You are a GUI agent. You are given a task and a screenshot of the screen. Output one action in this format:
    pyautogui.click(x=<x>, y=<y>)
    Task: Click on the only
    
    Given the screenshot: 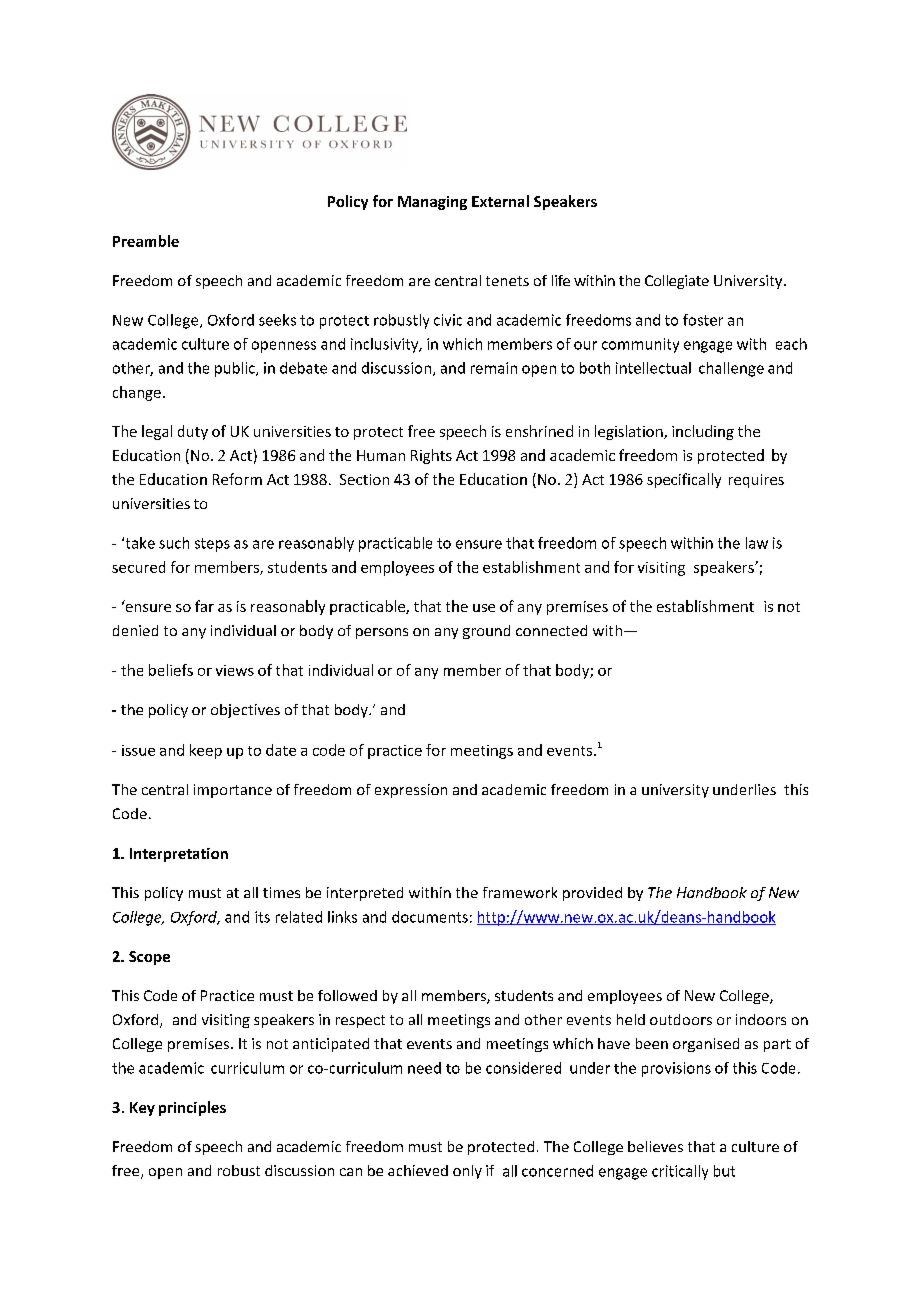 What is the action you would take?
    pyautogui.click(x=467, y=1172)
